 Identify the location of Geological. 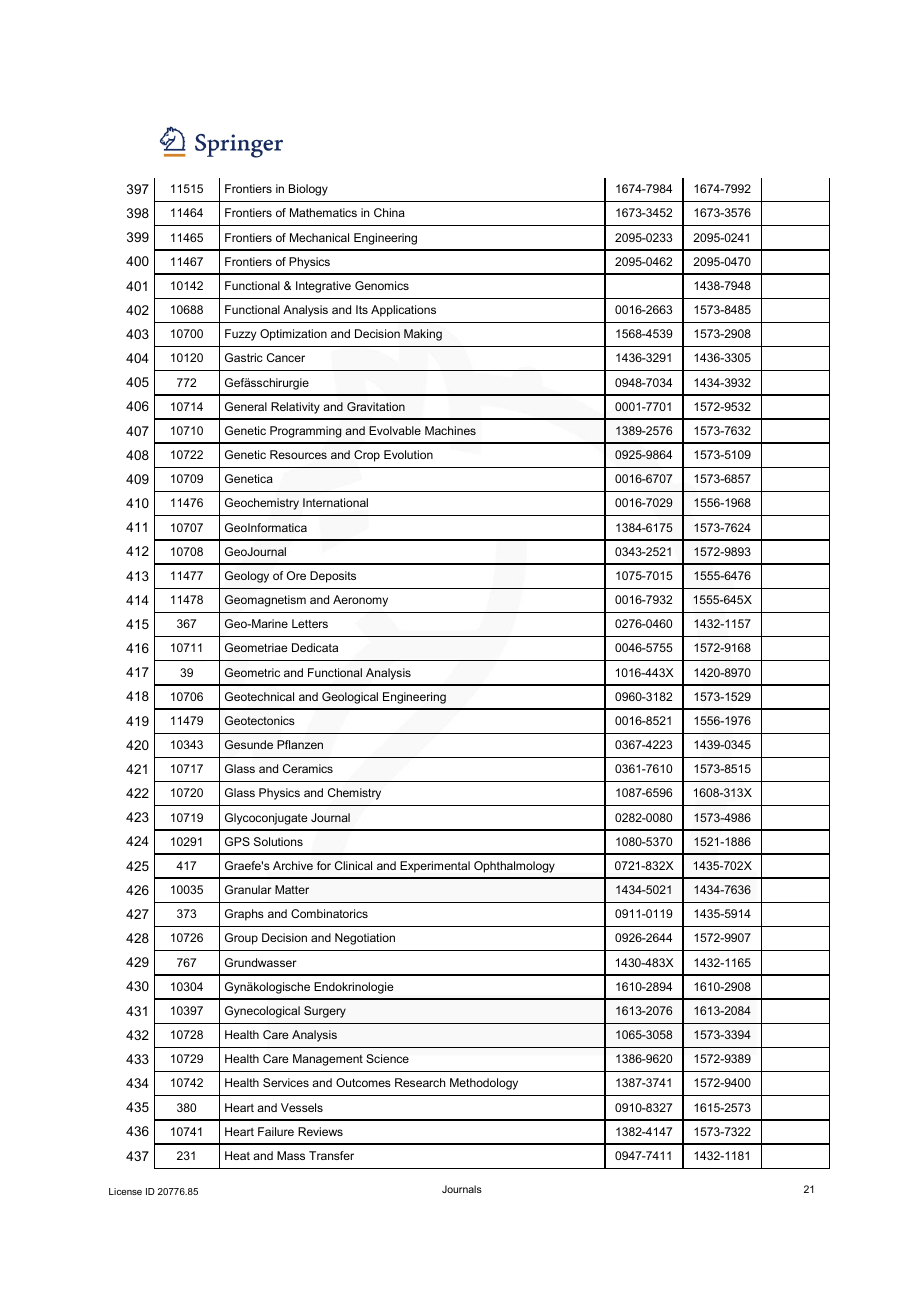
(350, 698).
